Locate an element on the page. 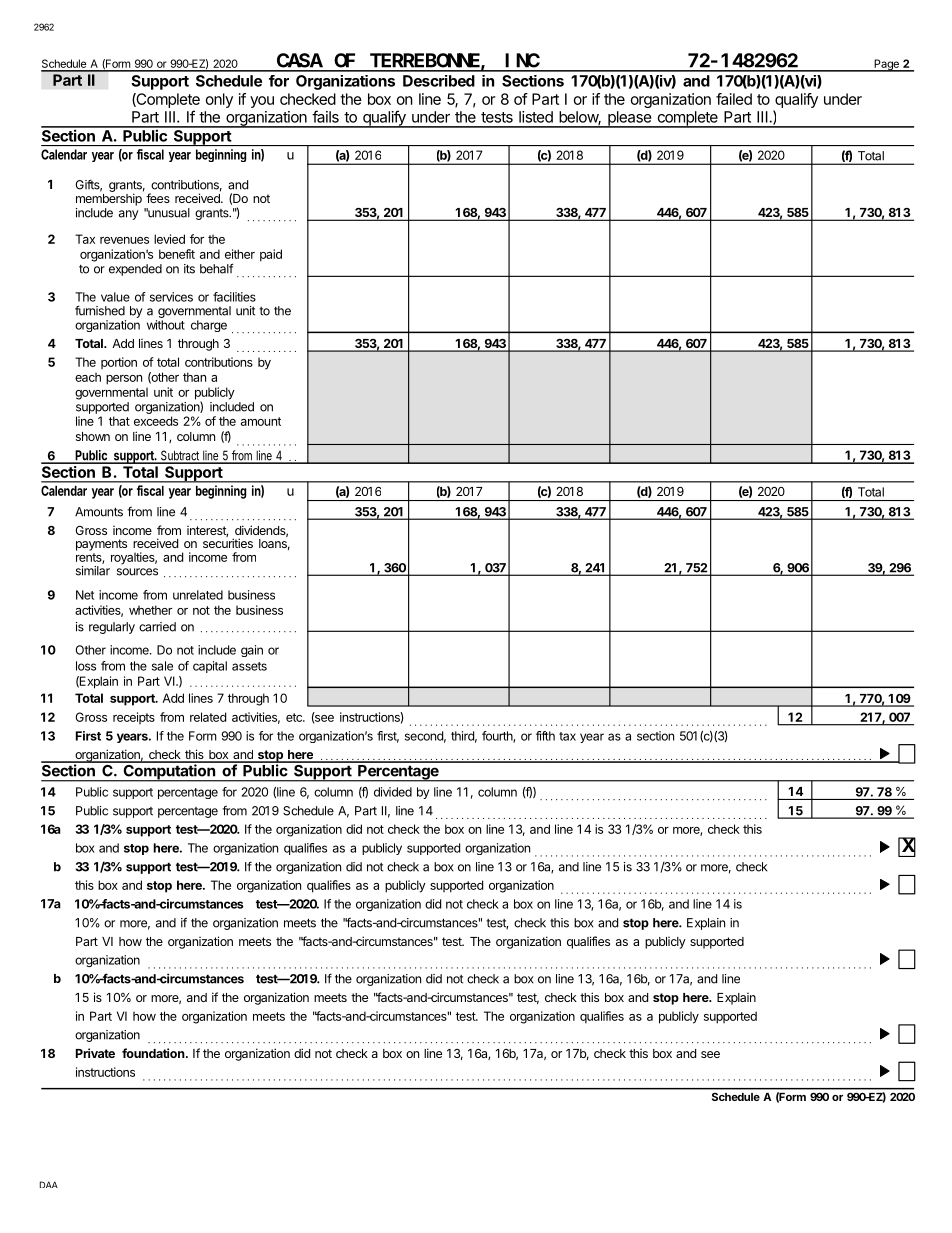 The width and height of the document is (952, 1233). carried is located at coordinates (157, 627).
